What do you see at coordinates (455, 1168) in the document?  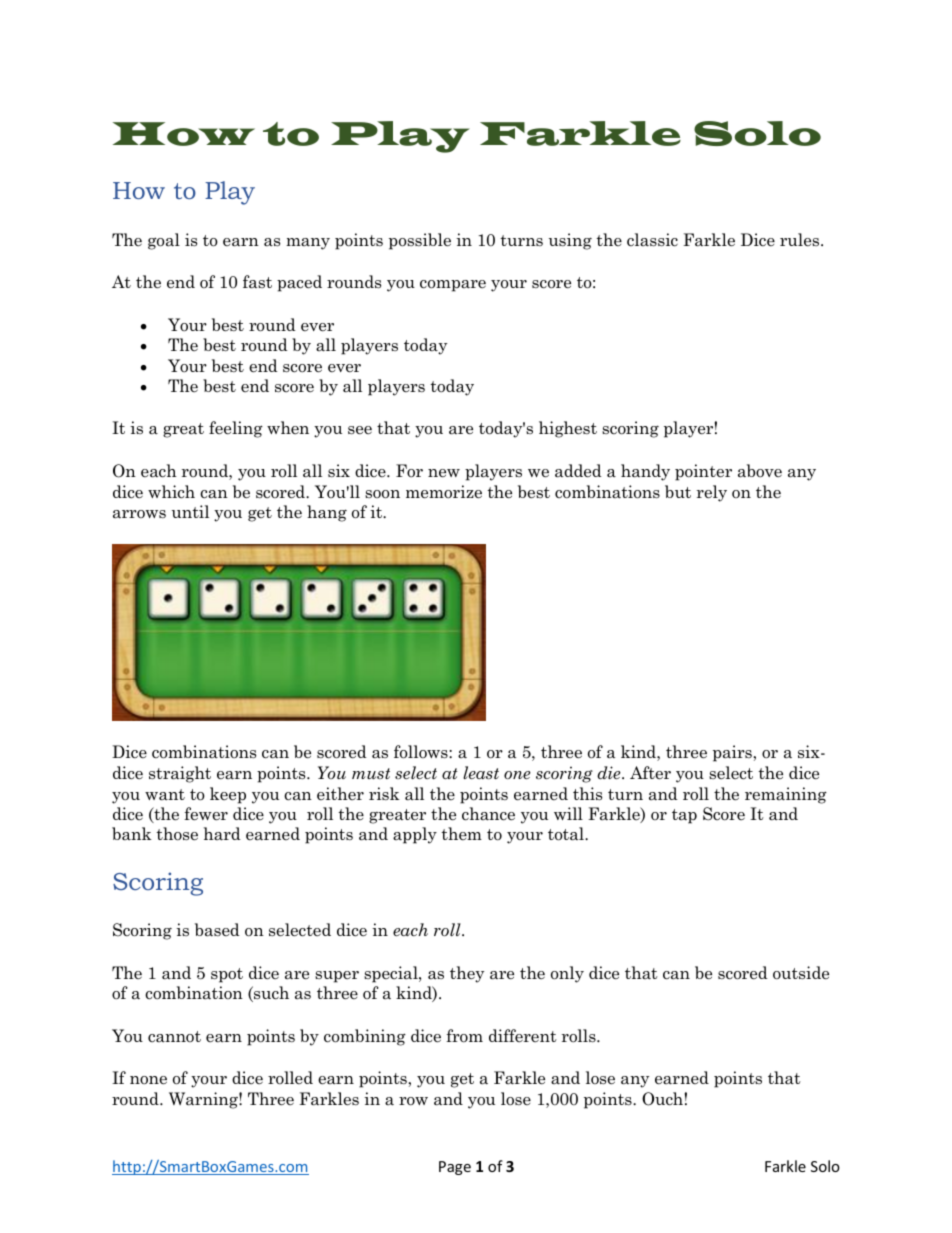 I see `Page` at bounding box center [455, 1168].
